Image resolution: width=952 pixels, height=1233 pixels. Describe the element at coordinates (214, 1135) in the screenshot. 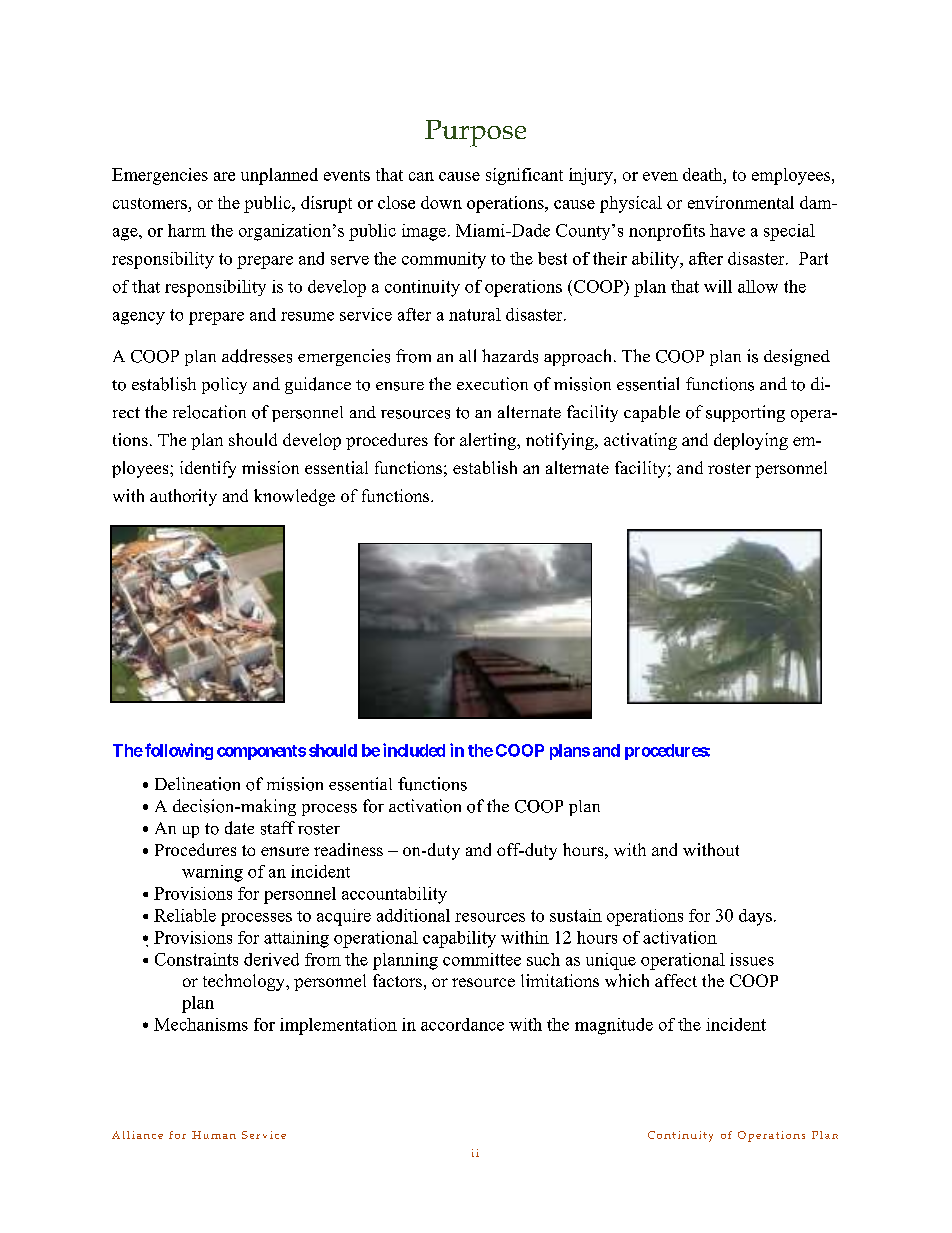

I see `Human` at that location.
